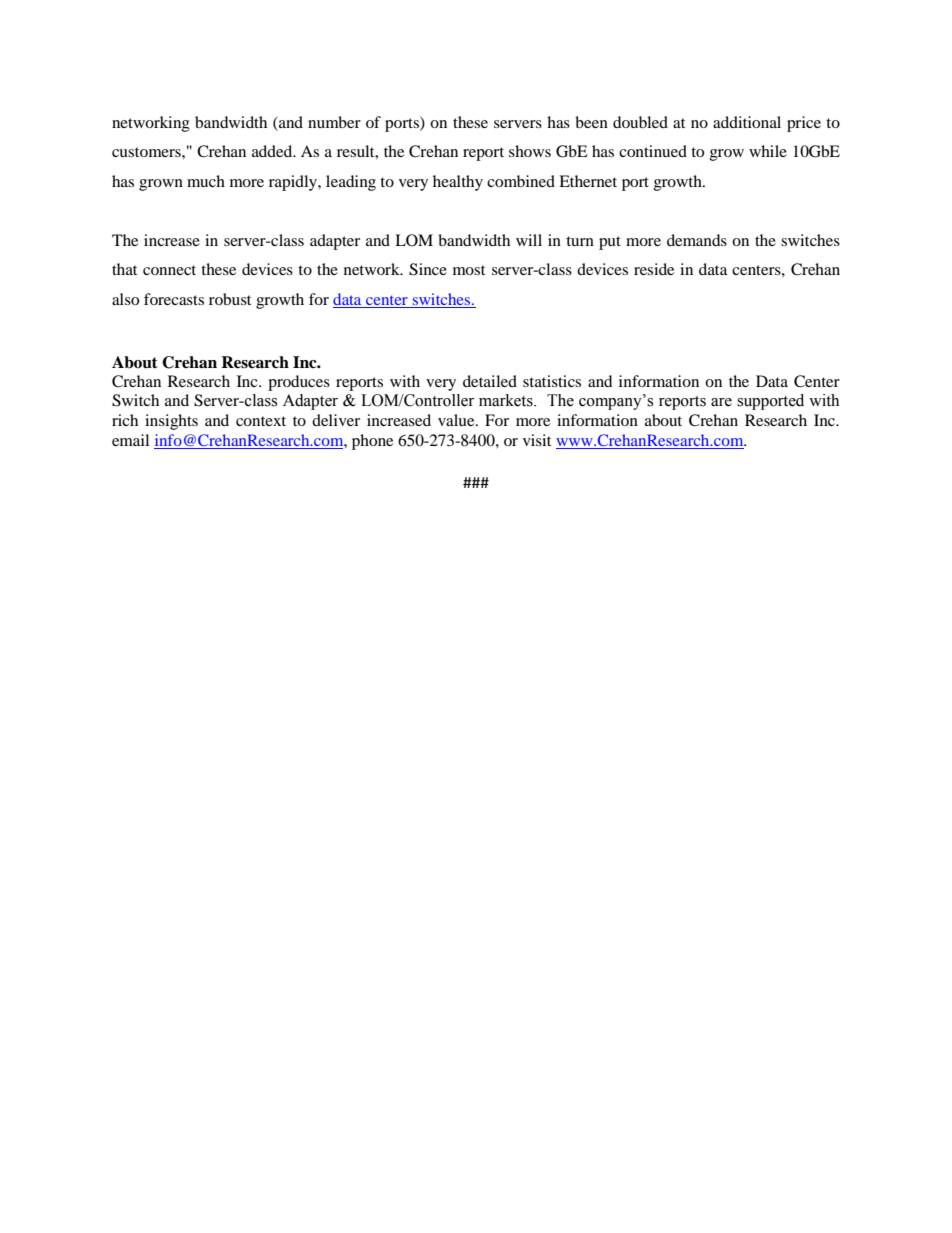 The width and height of the screenshot is (952, 1233). Describe the element at coordinates (458, 183) in the screenshot. I see `healthy` at that location.
